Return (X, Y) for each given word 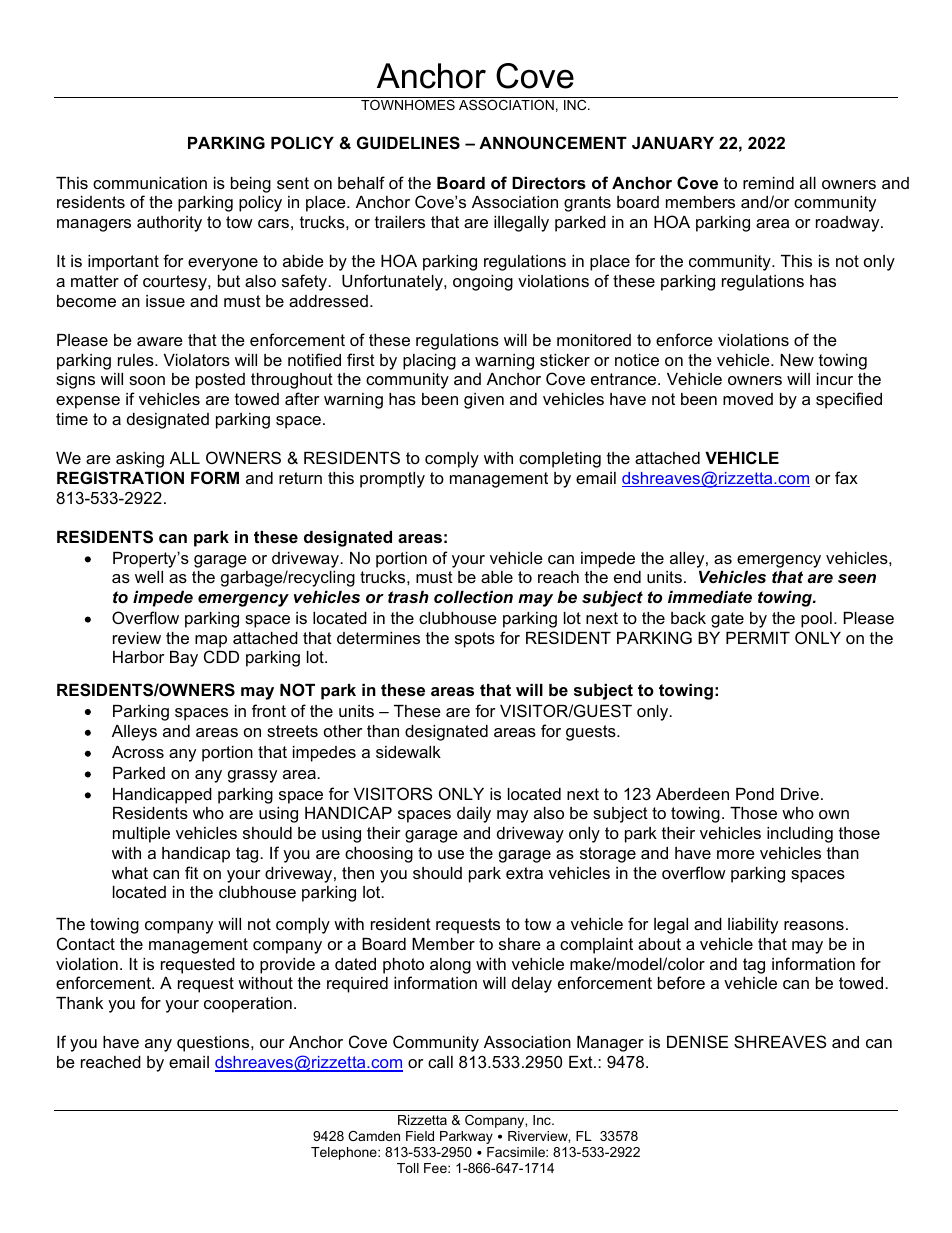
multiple (141, 835)
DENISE (697, 1041)
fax (846, 477)
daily (474, 815)
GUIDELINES (408, 143)
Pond (755, 794)
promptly (392, 480)
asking (140, 460)
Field (420, 1136)
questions (214, 1044)
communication (150, 183)
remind (768, 183)
